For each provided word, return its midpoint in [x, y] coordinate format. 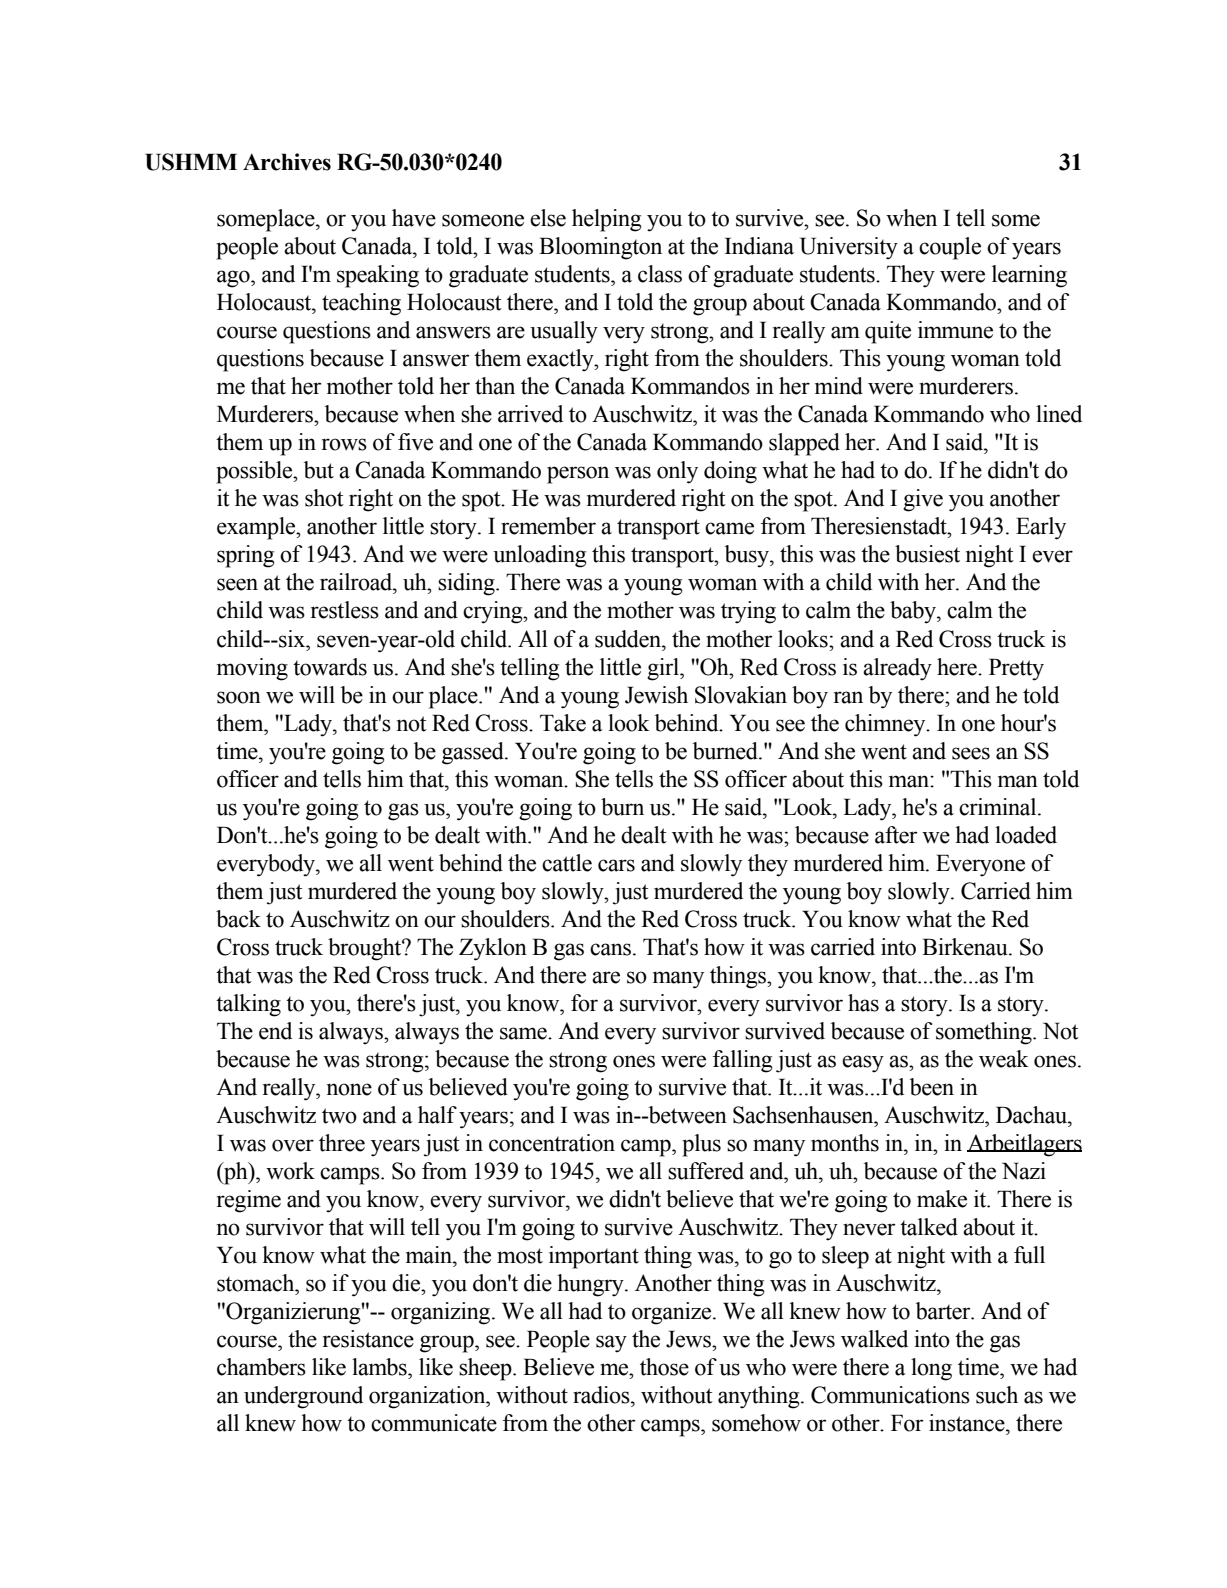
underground [303, 1397]
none [349, 1089]
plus [701, 1145]
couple [950, 248]
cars [616, 865]
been [932, 1087]
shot [324, 498]
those [664, 1367]
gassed [474, 753]
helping [607, 220]
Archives [287, 162]
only [677, 472]
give [923, 500]
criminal [999, 807]
